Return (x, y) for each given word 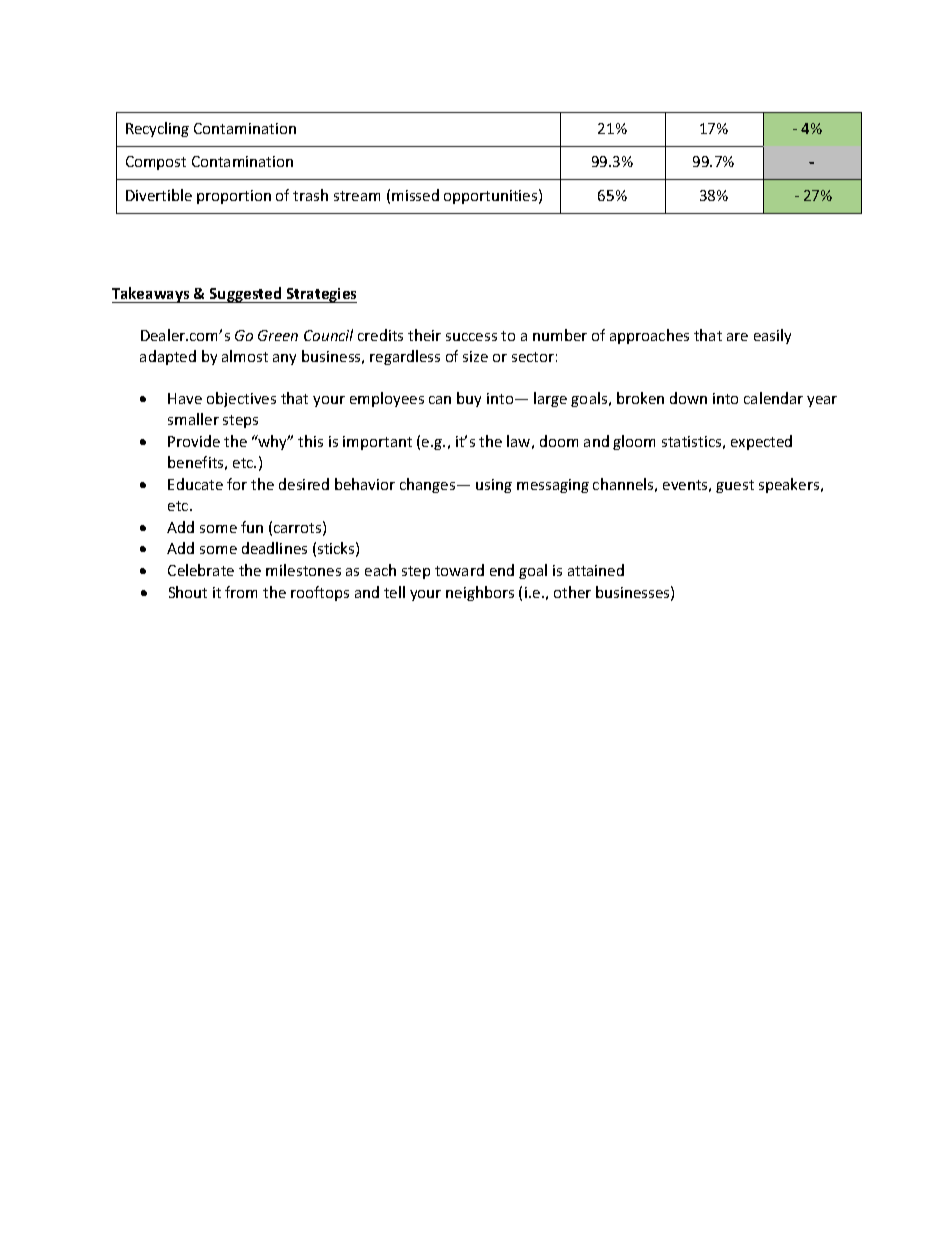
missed (415, 195)
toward (459, 570)
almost (245, 356)
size (475, 356)
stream (357, 196)
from (241, 592)
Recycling (157, 129)
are (737, 337)
